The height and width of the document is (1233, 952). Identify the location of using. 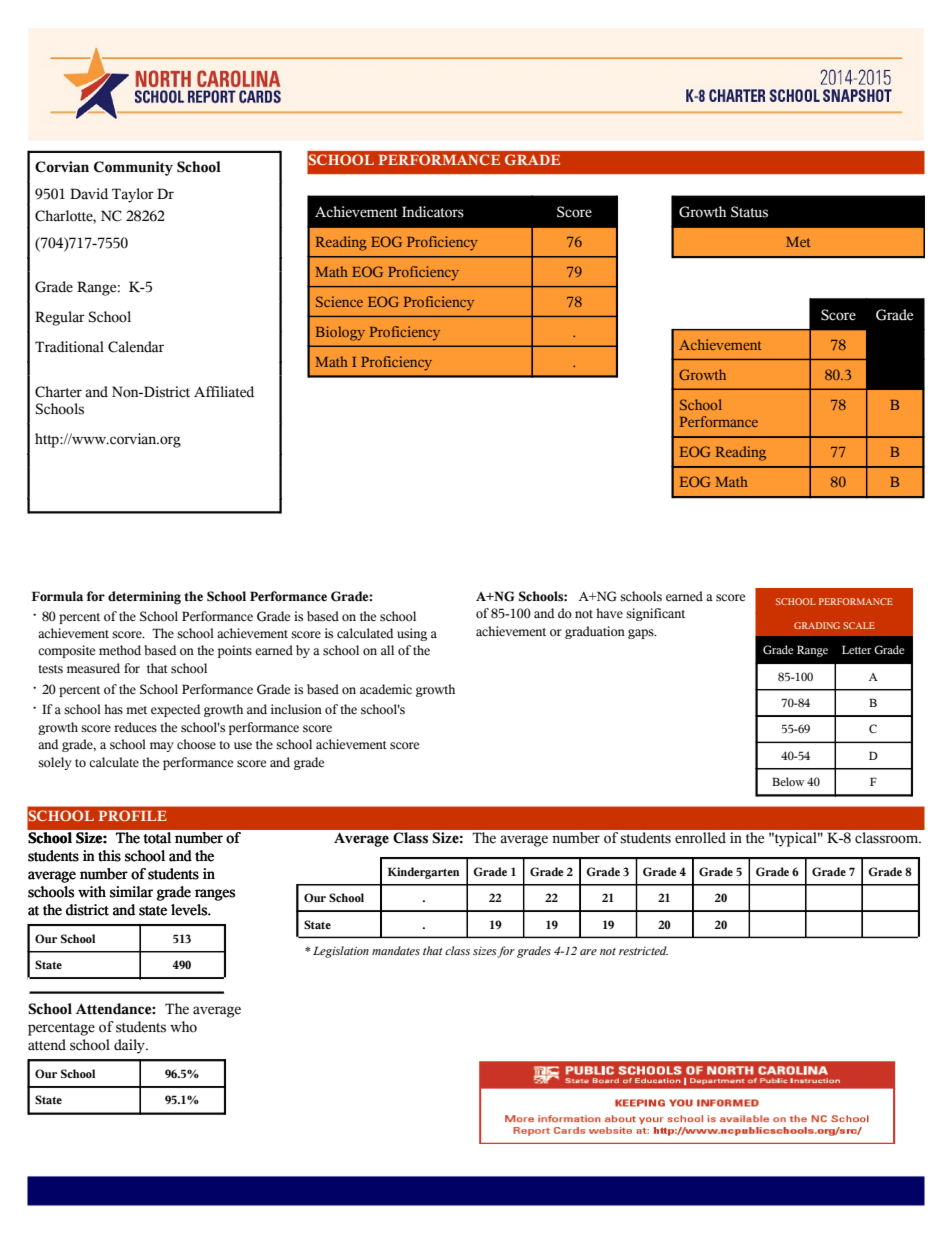
(412, 634).
